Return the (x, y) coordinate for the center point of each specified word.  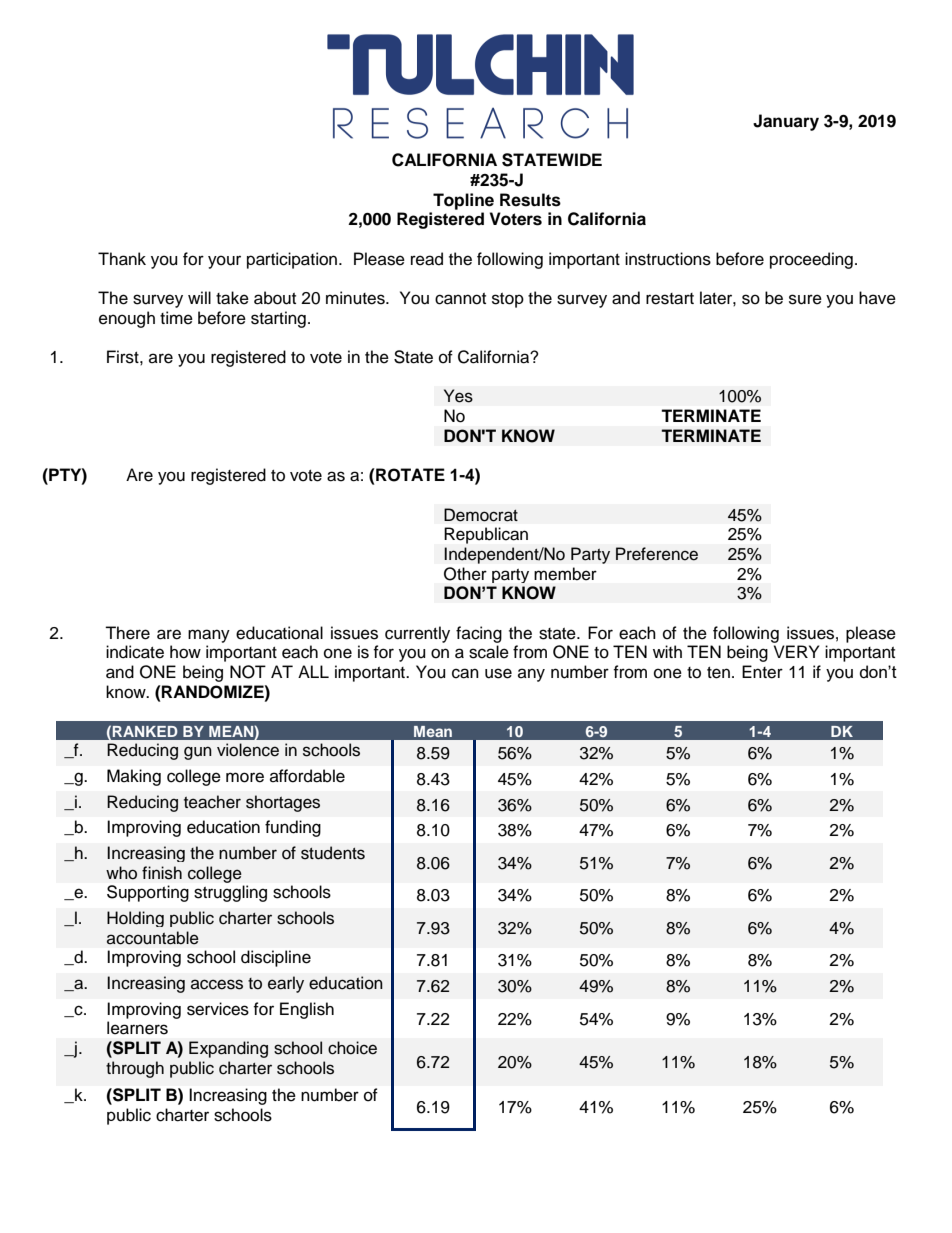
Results (530, 200)
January (786, 122)
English (307, 1010)
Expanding (228, 1049)
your (224, 262)
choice (352, 1048)
